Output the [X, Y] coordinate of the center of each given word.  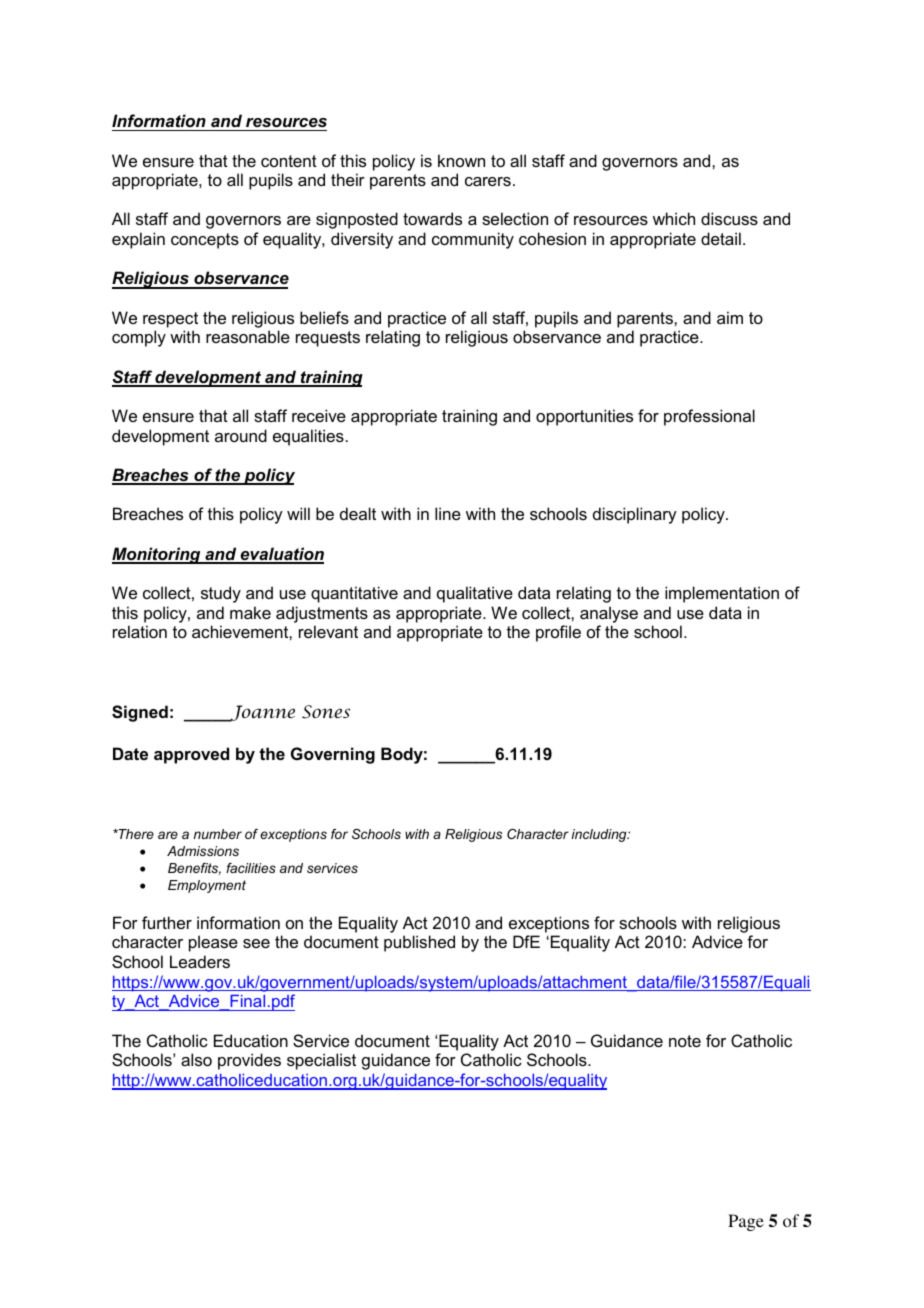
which [674, 218]
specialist [321, 1061]
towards [432, 218]
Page [746, 1222]
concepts [205, 241]
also [196, 1059]
